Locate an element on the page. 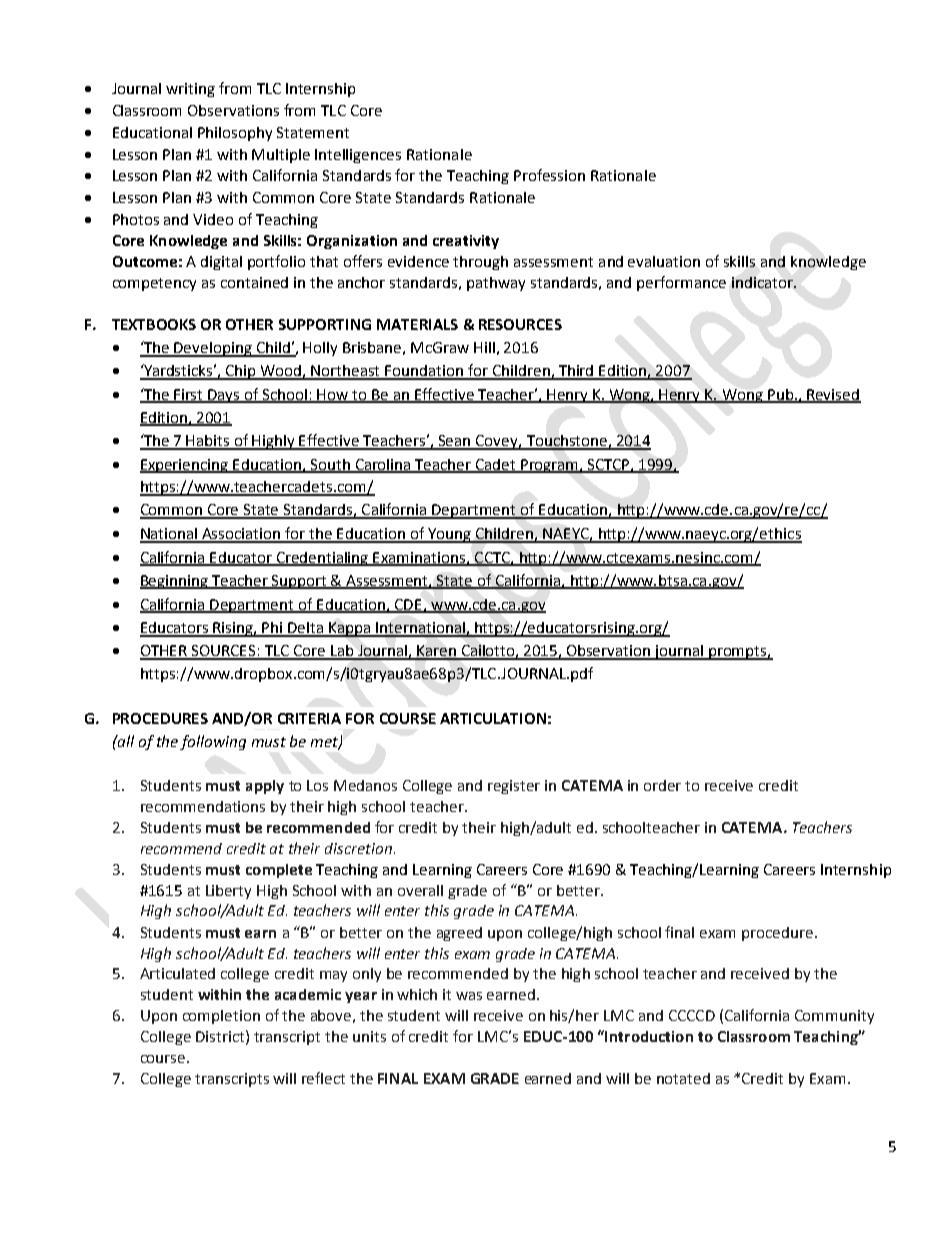  evaluation is located at coordinates (664, 261).
